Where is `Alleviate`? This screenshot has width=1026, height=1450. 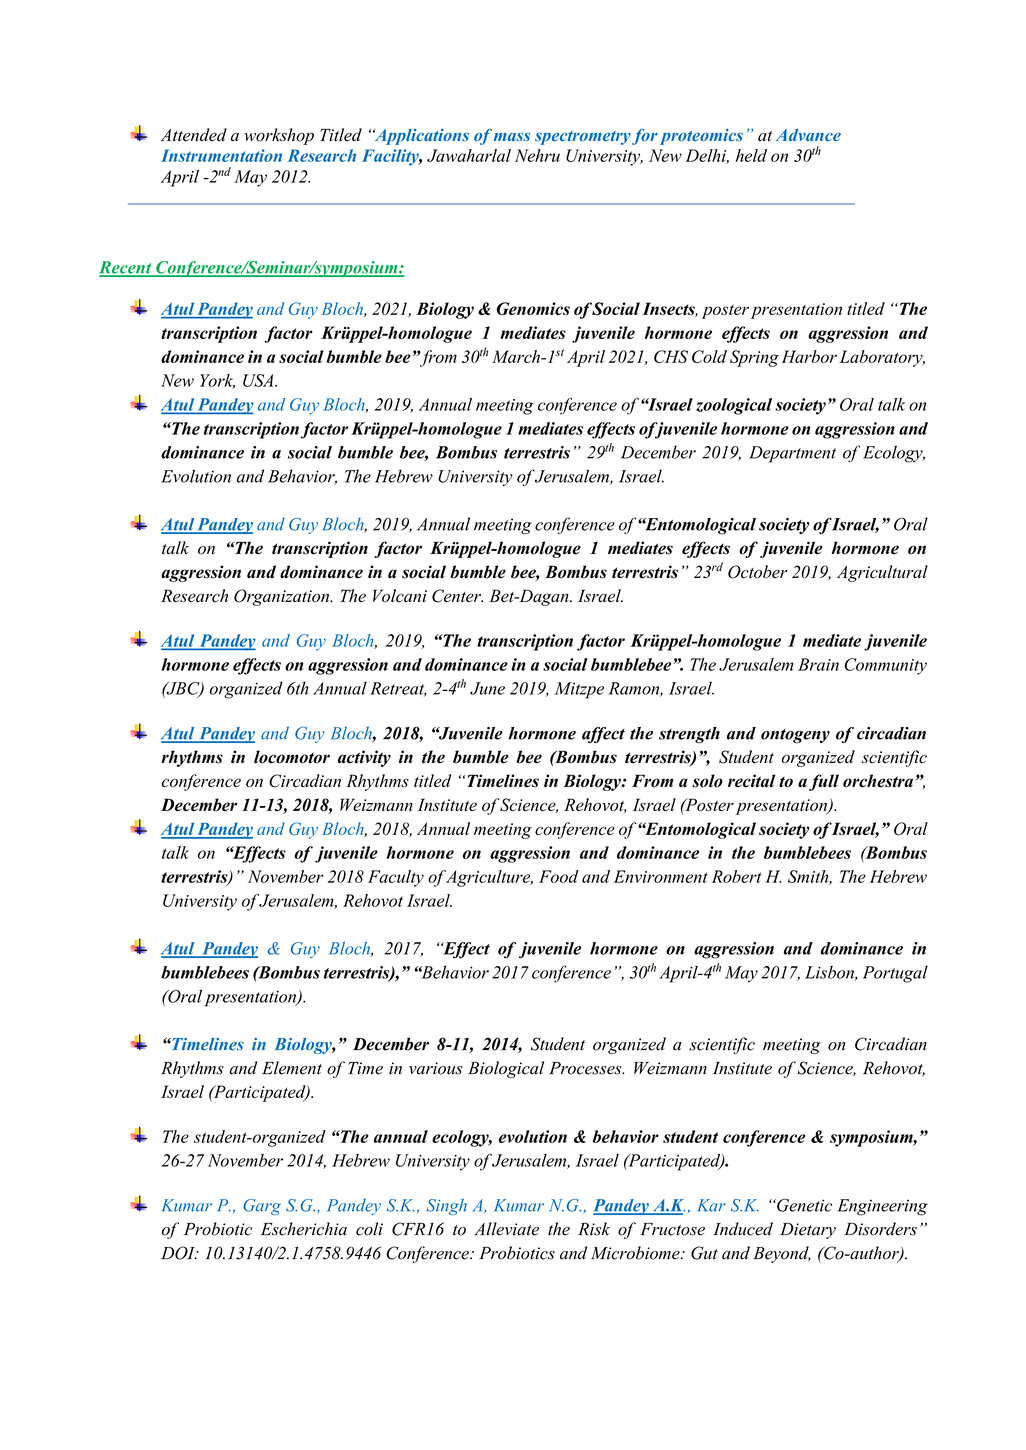 Alleviate is located at coordinates (506, 1229).
